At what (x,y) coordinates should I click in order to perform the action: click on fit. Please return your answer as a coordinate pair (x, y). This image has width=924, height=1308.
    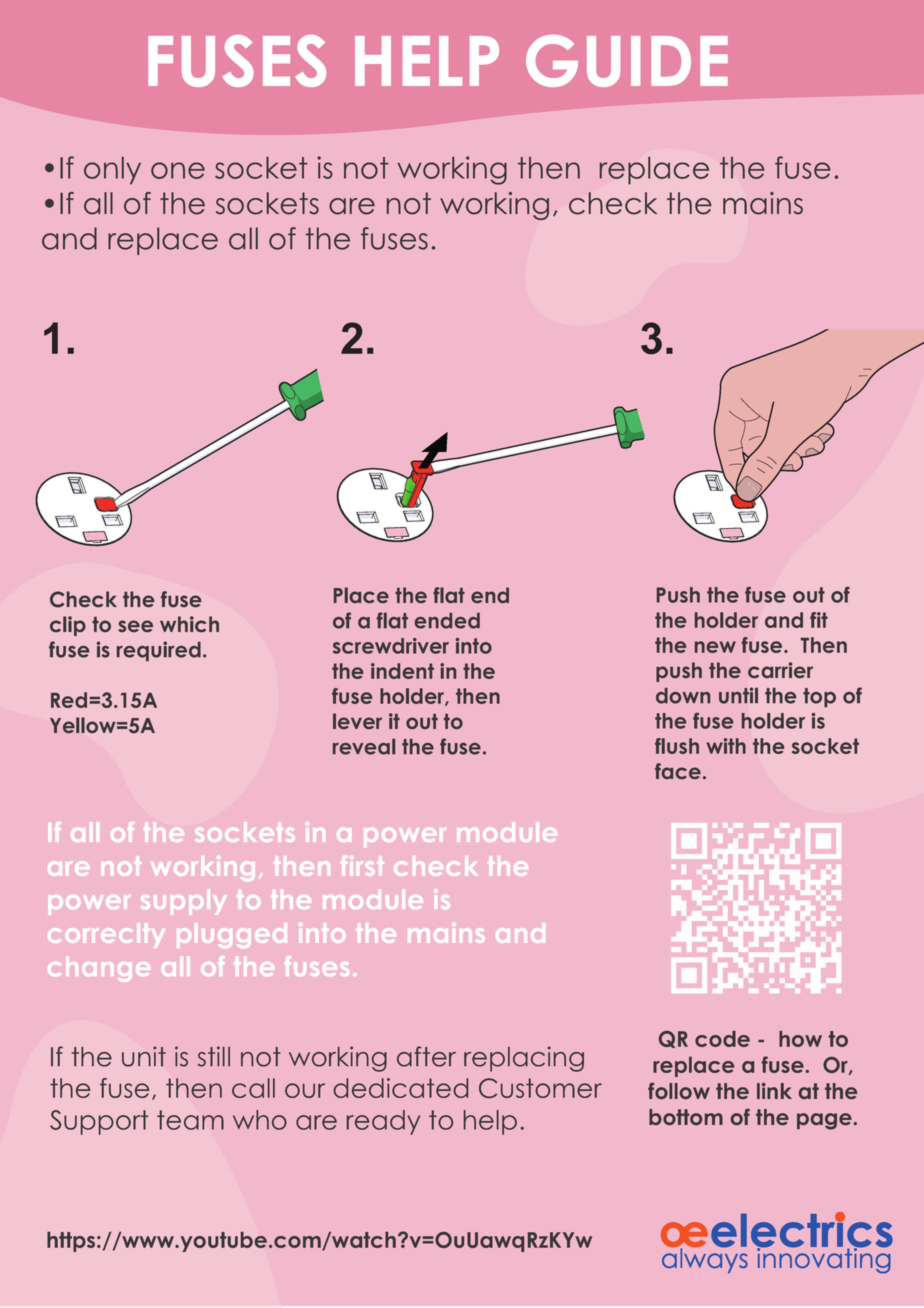
    Looking at the image, I should click on (819, 620).
